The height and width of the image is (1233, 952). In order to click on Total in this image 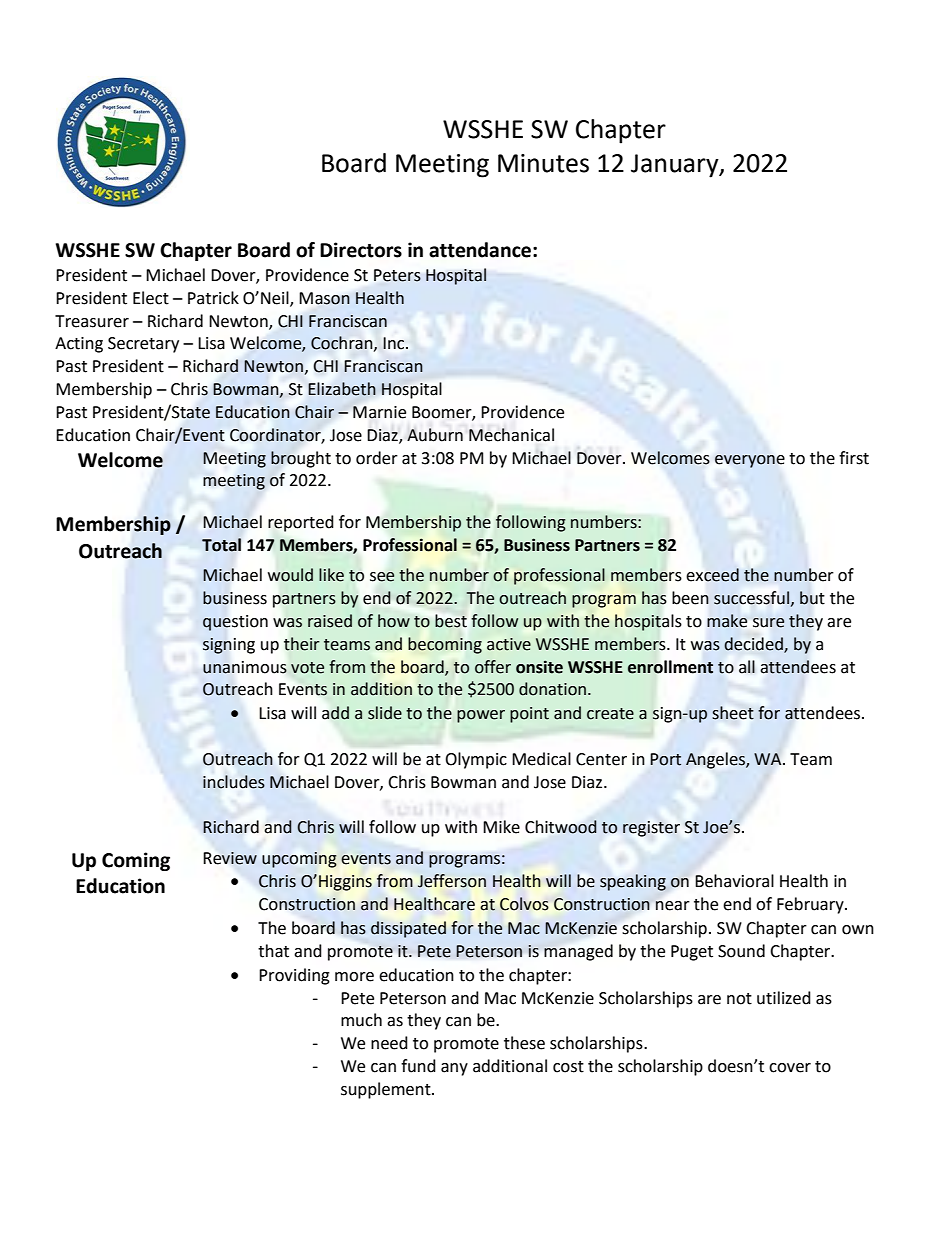, I will do `click(221, 545)`.
